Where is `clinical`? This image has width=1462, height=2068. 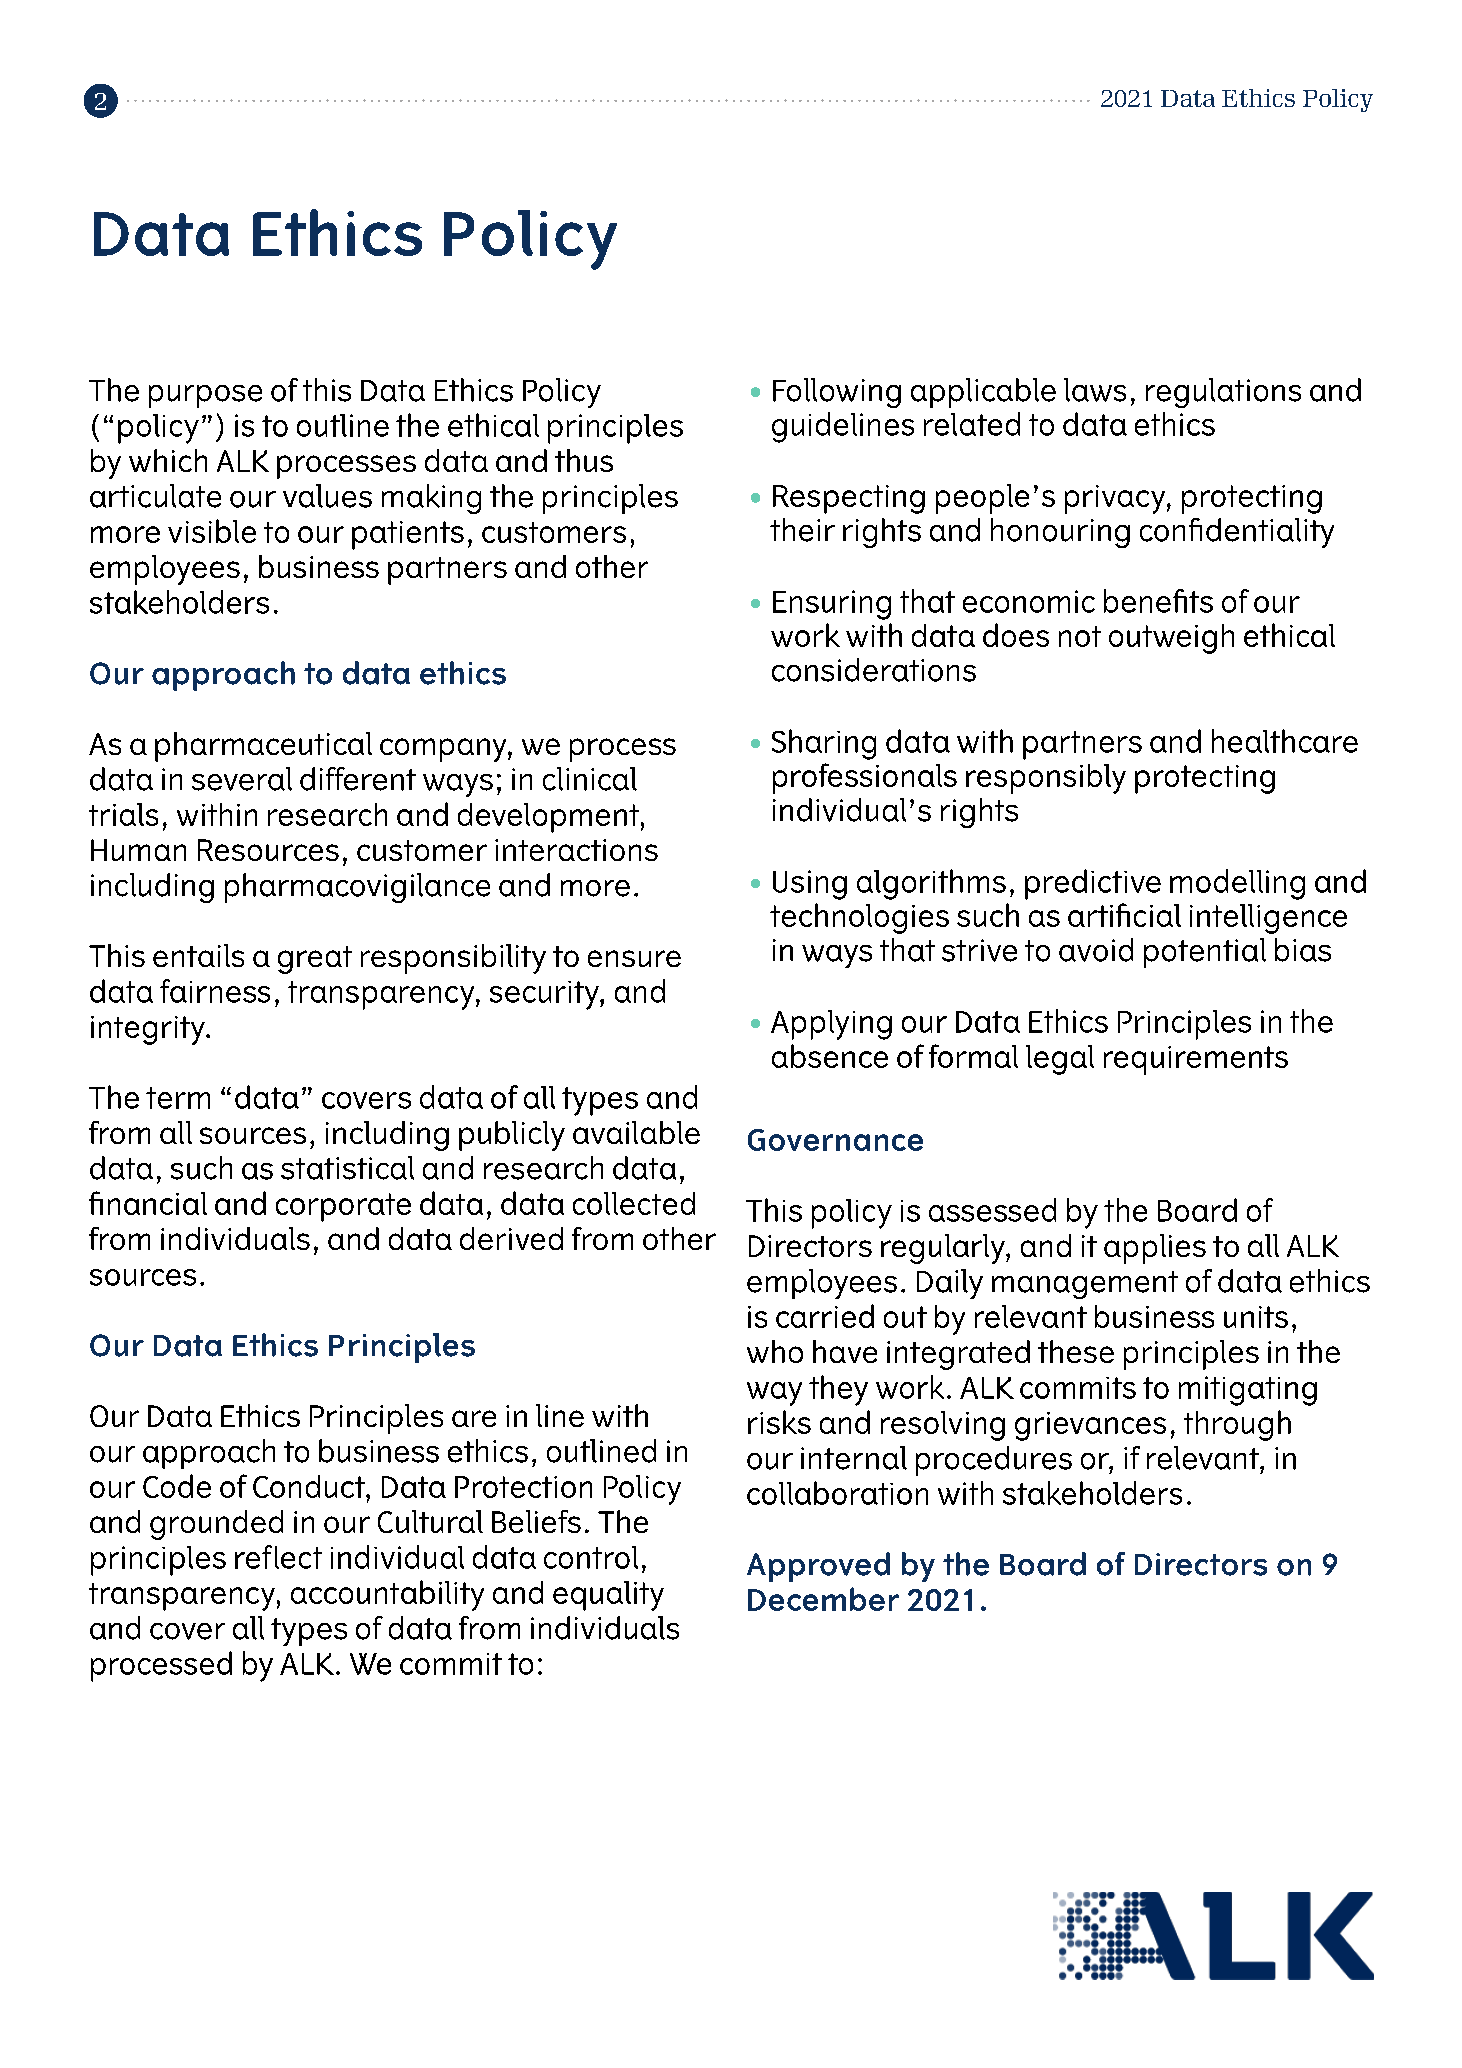
clinical is located at coordinates (590, 779).
